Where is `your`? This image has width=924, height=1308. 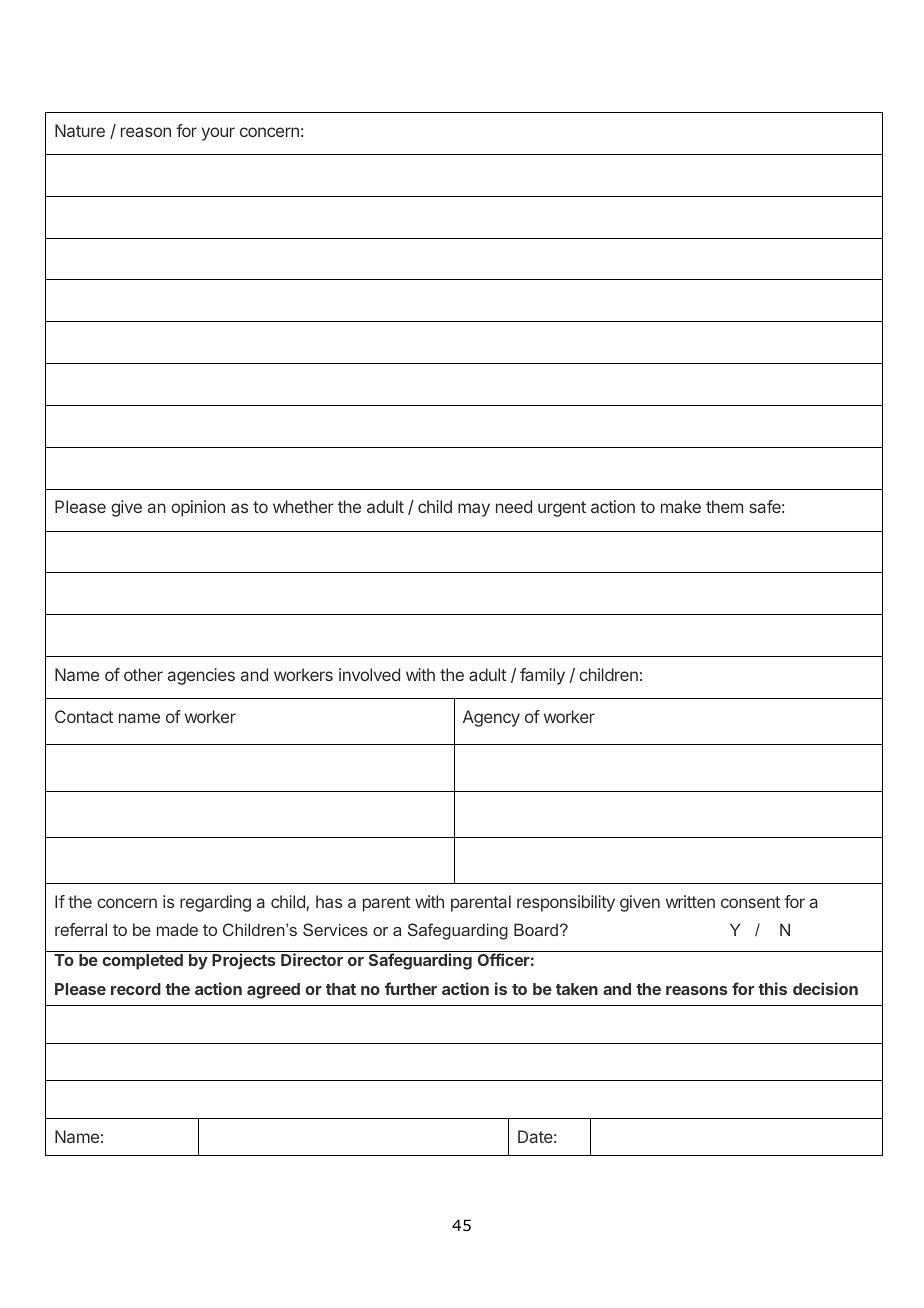
your is located at coordinates (218, 134).
